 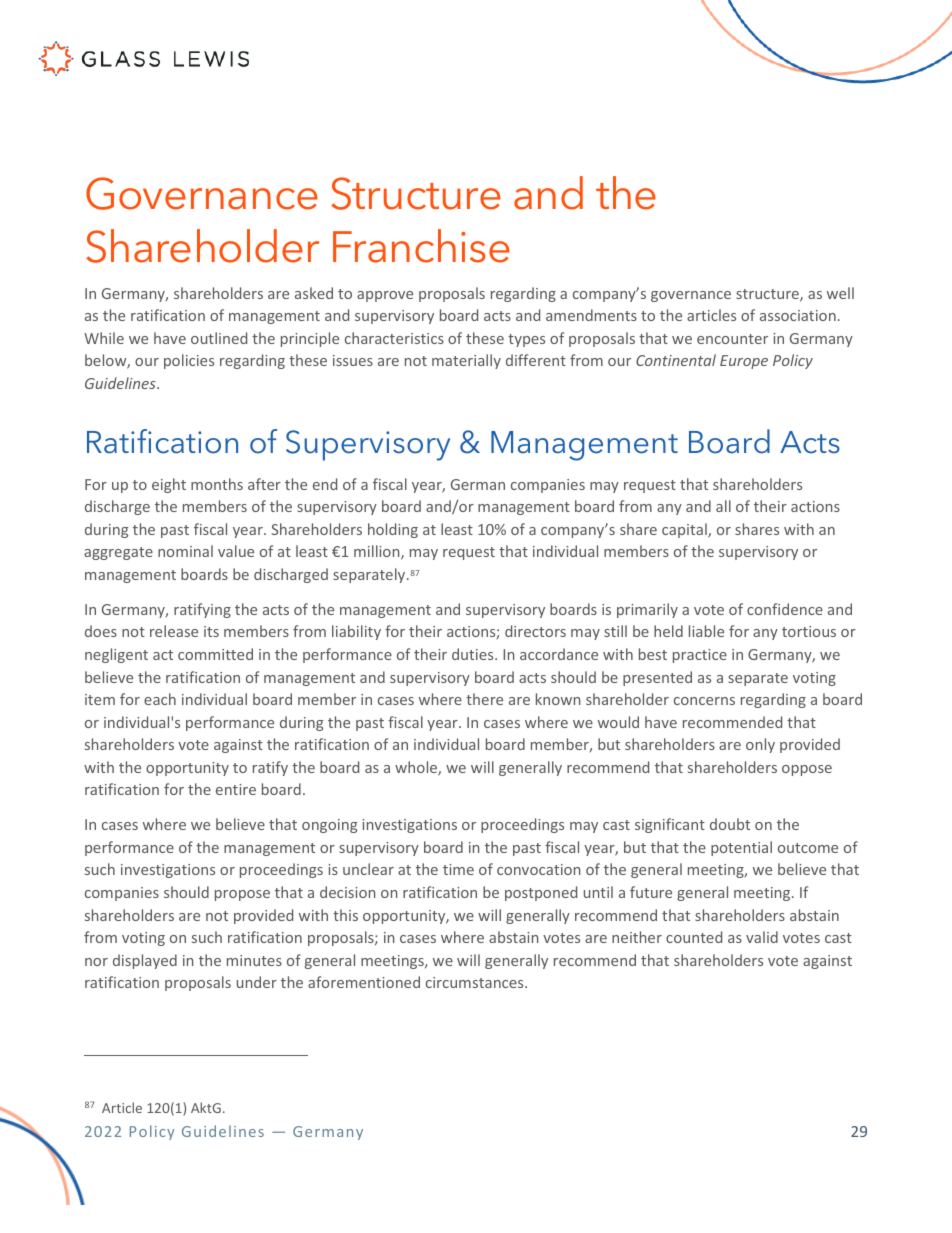 I want to click on confidence, so click(x=785, y=609).
